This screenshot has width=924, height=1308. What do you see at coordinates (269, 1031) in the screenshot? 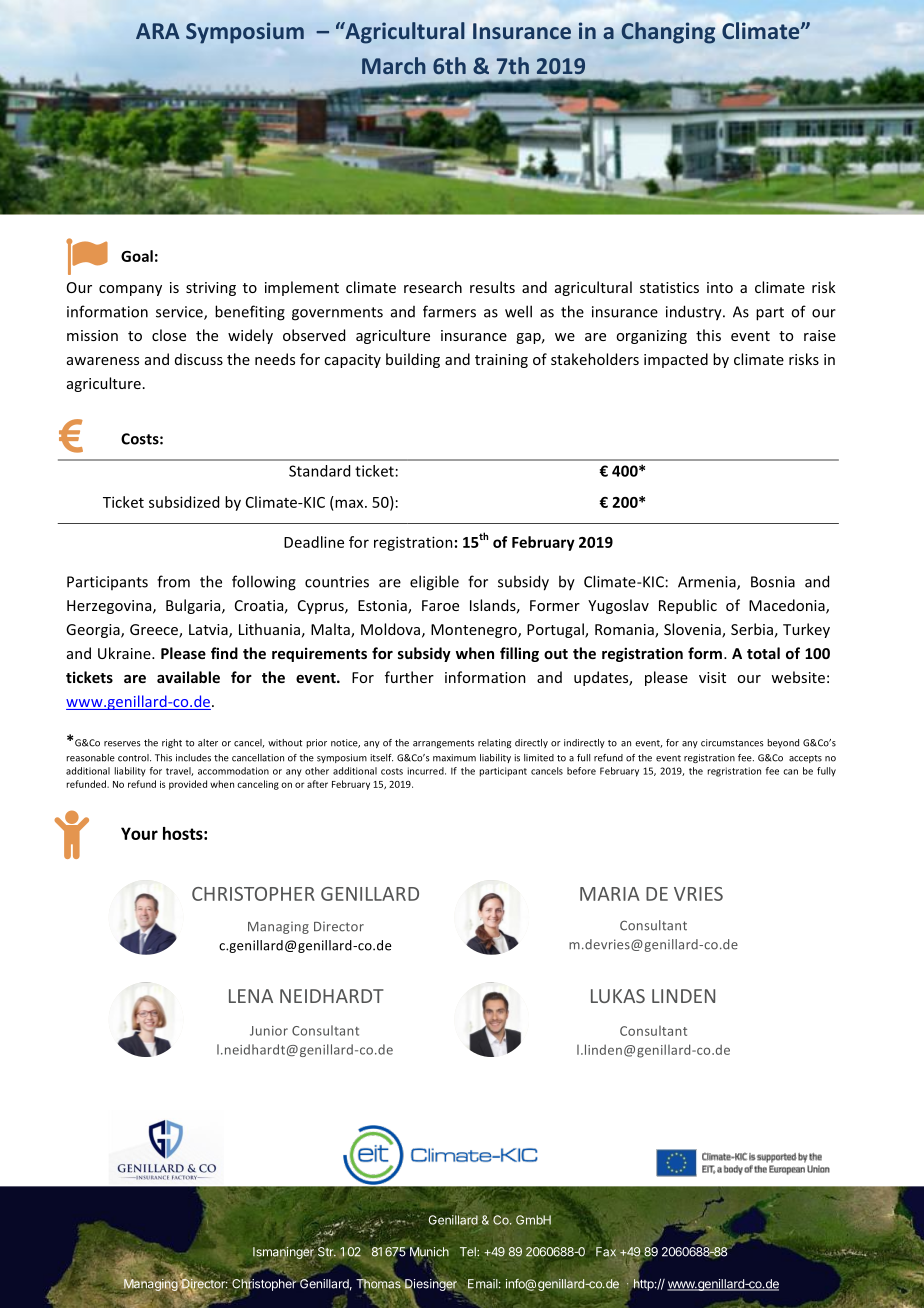
I see `Junior` at bounding box center [269, 1031].
